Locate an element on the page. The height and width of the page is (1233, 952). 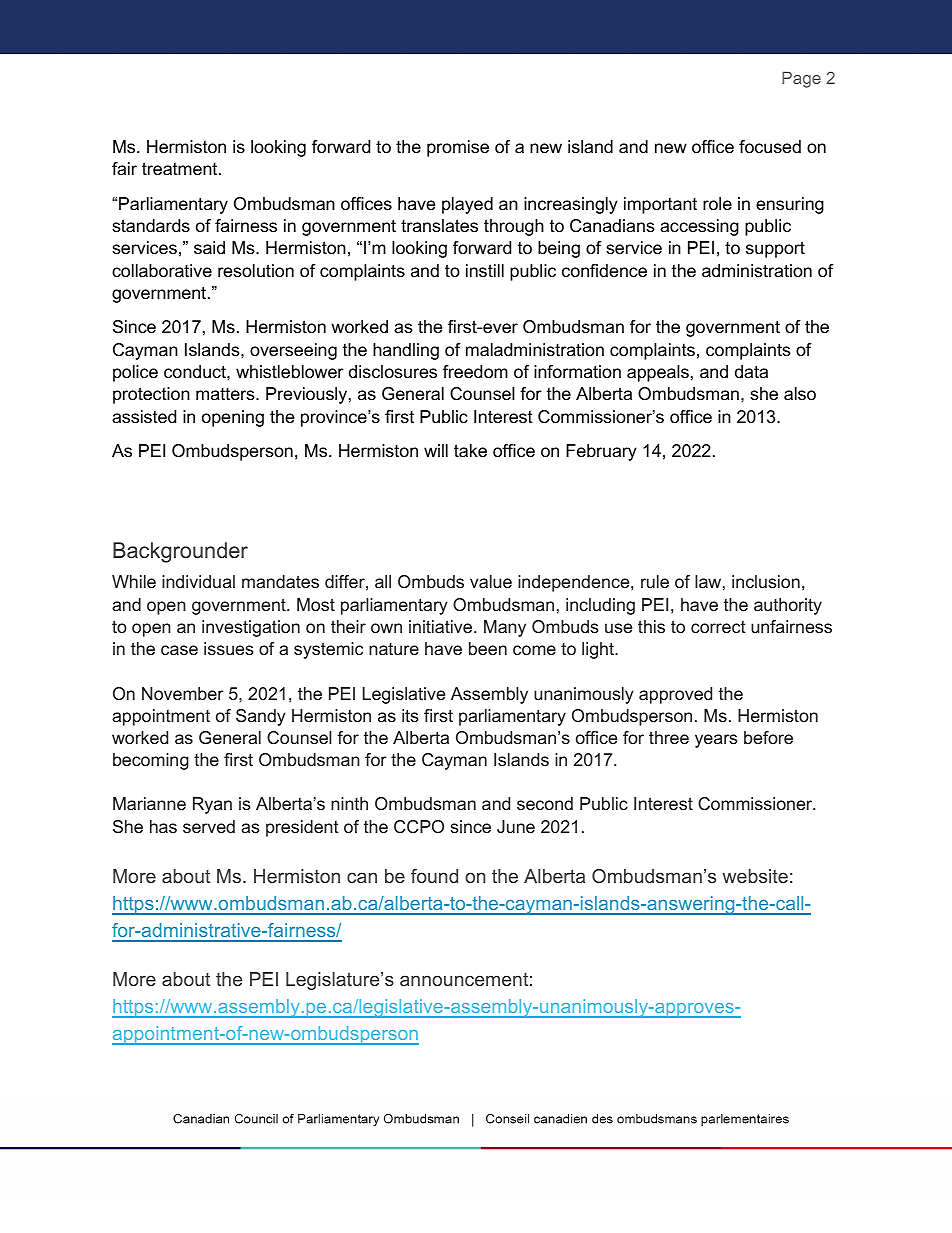
resolution is located at coordinates (256, 271).
